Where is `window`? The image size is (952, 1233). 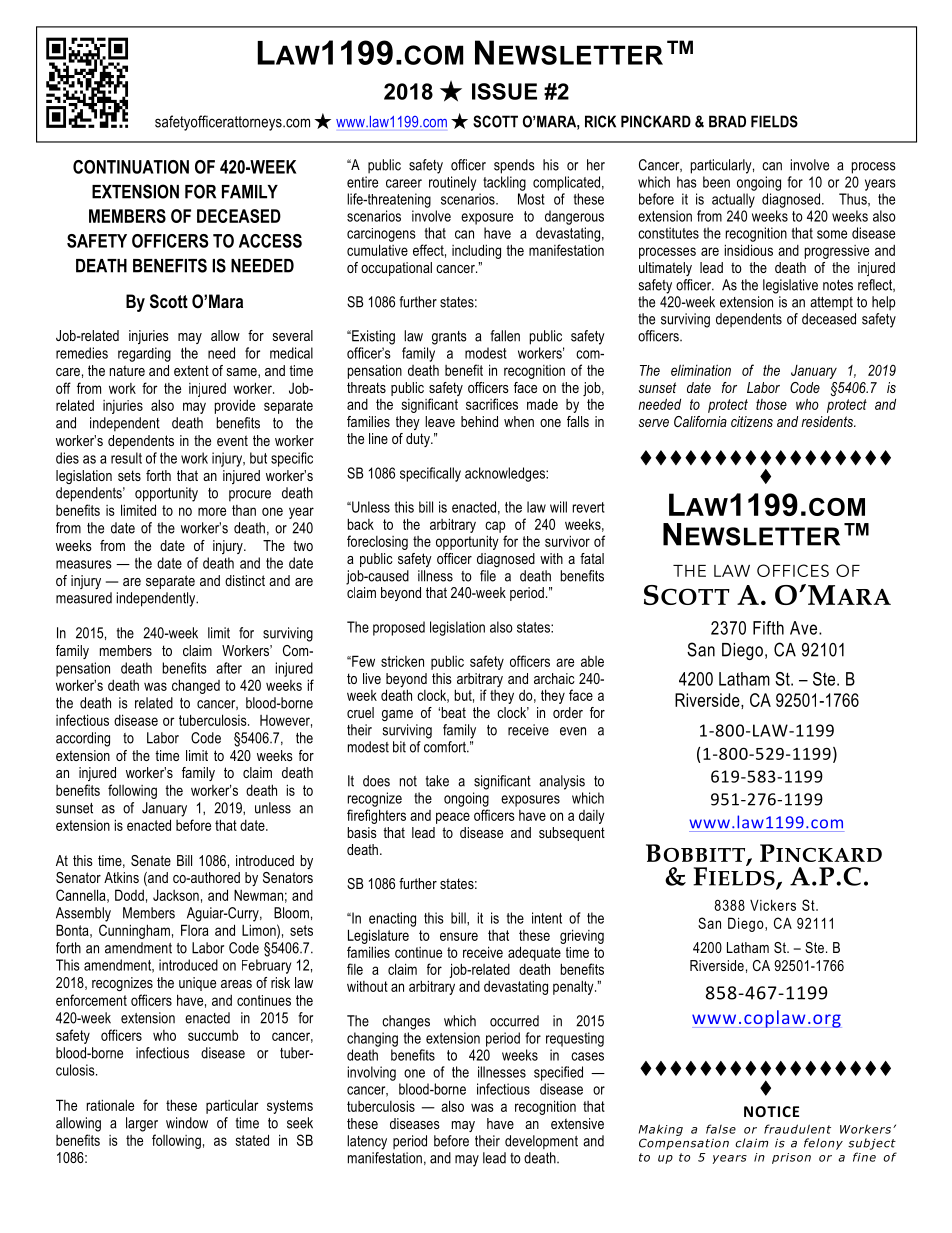
window is located at coordinates (187, 1123).
